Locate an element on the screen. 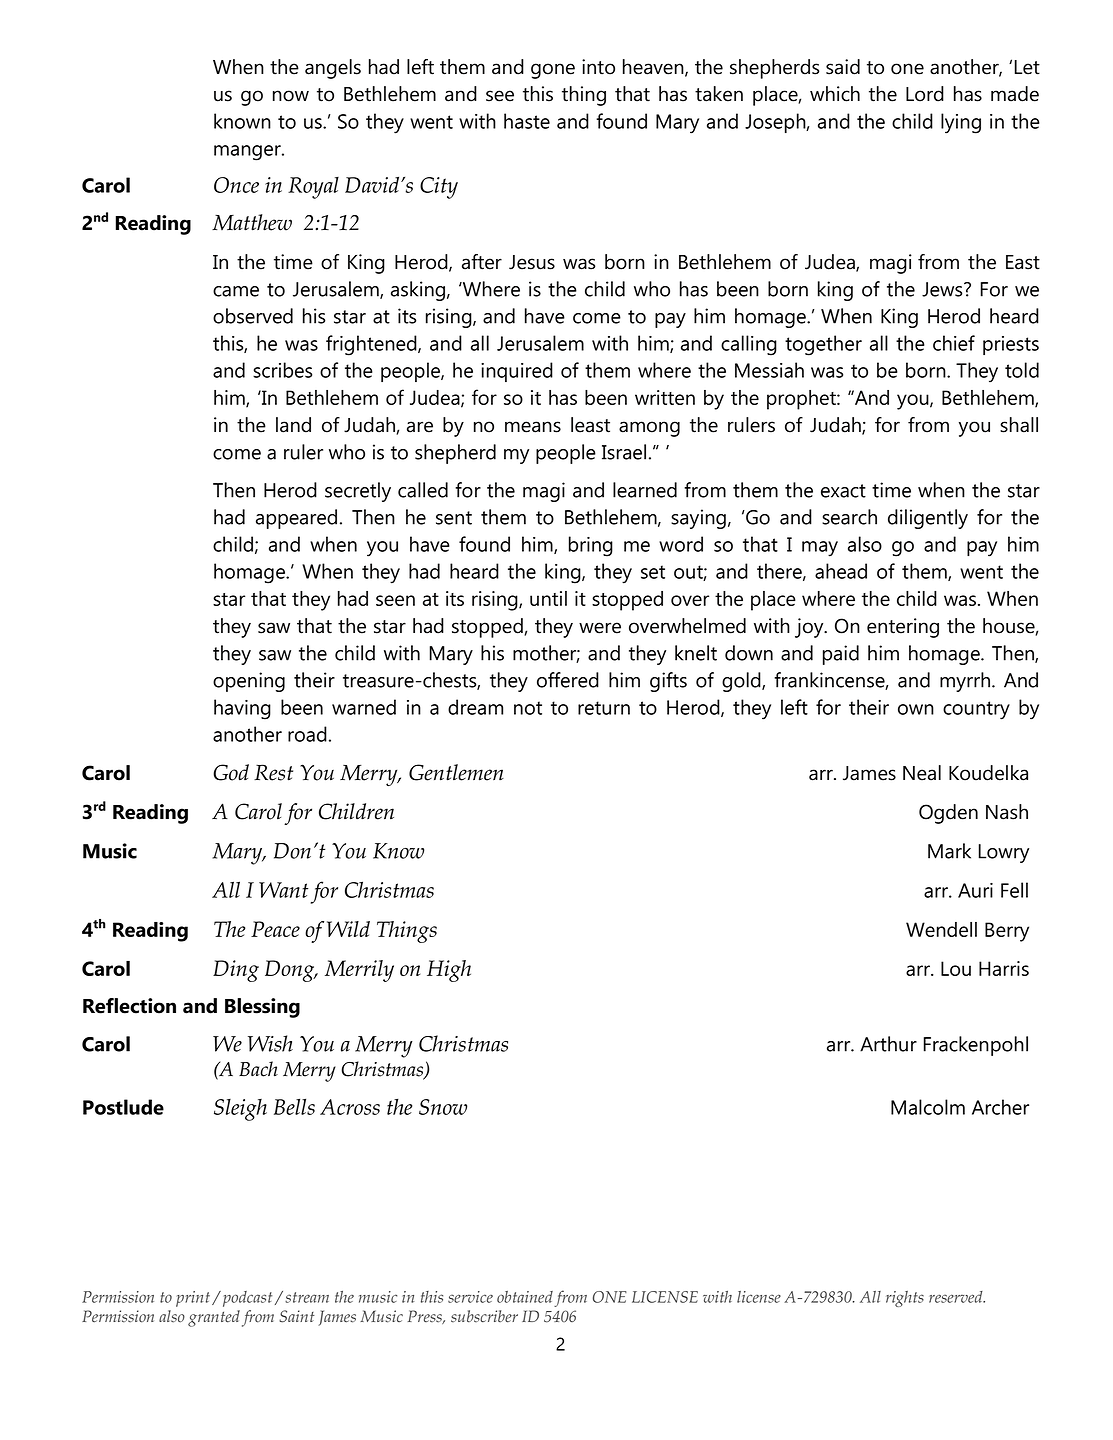 This screenshot has height=1440, width=1113. Lord is located at coordinates (925, 94).
